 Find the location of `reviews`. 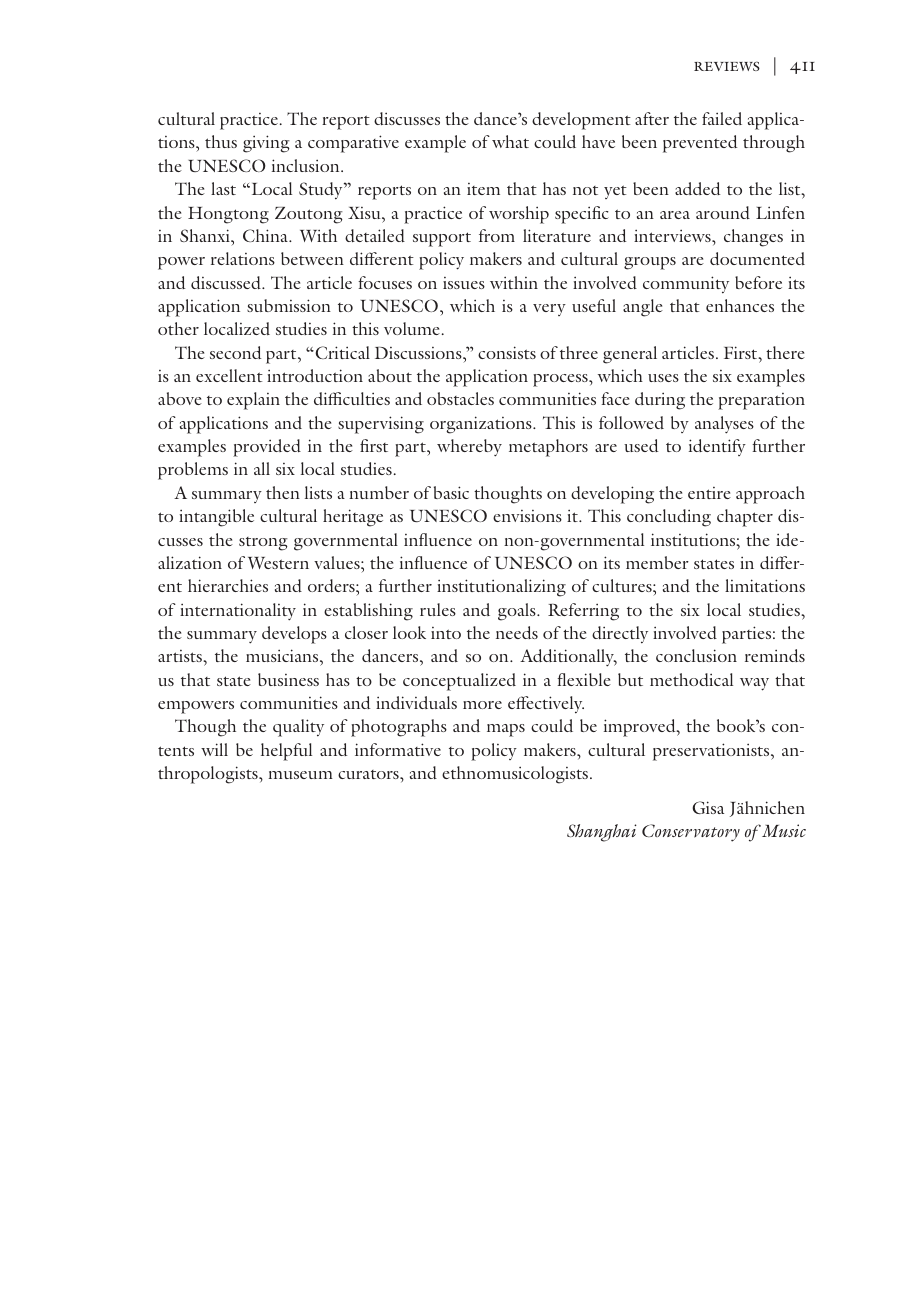

reviews is located at coordinates (727, 66).
